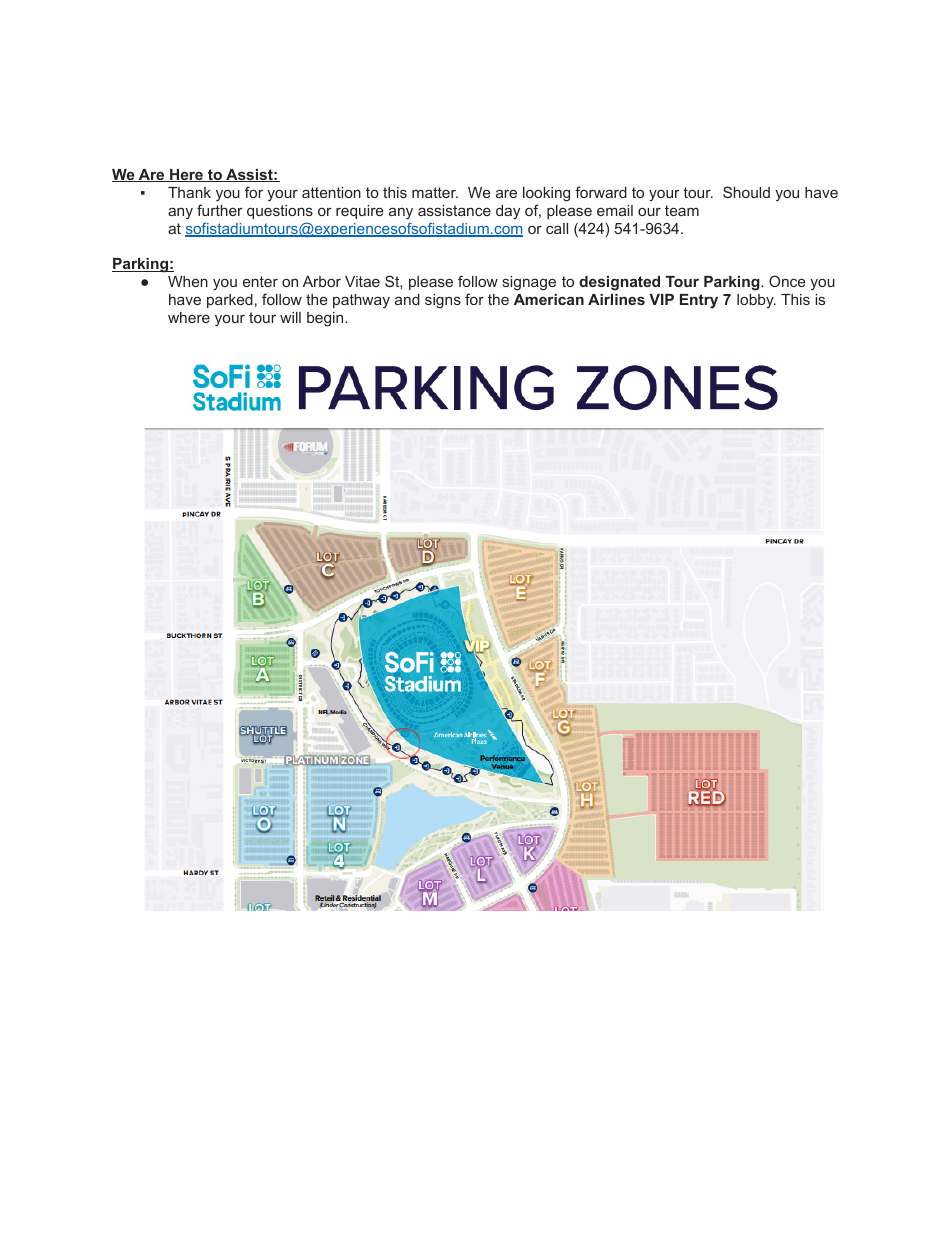 The height and width of the screenshot is (1233, 952). I want to click on Entry, so click(699, 301).
